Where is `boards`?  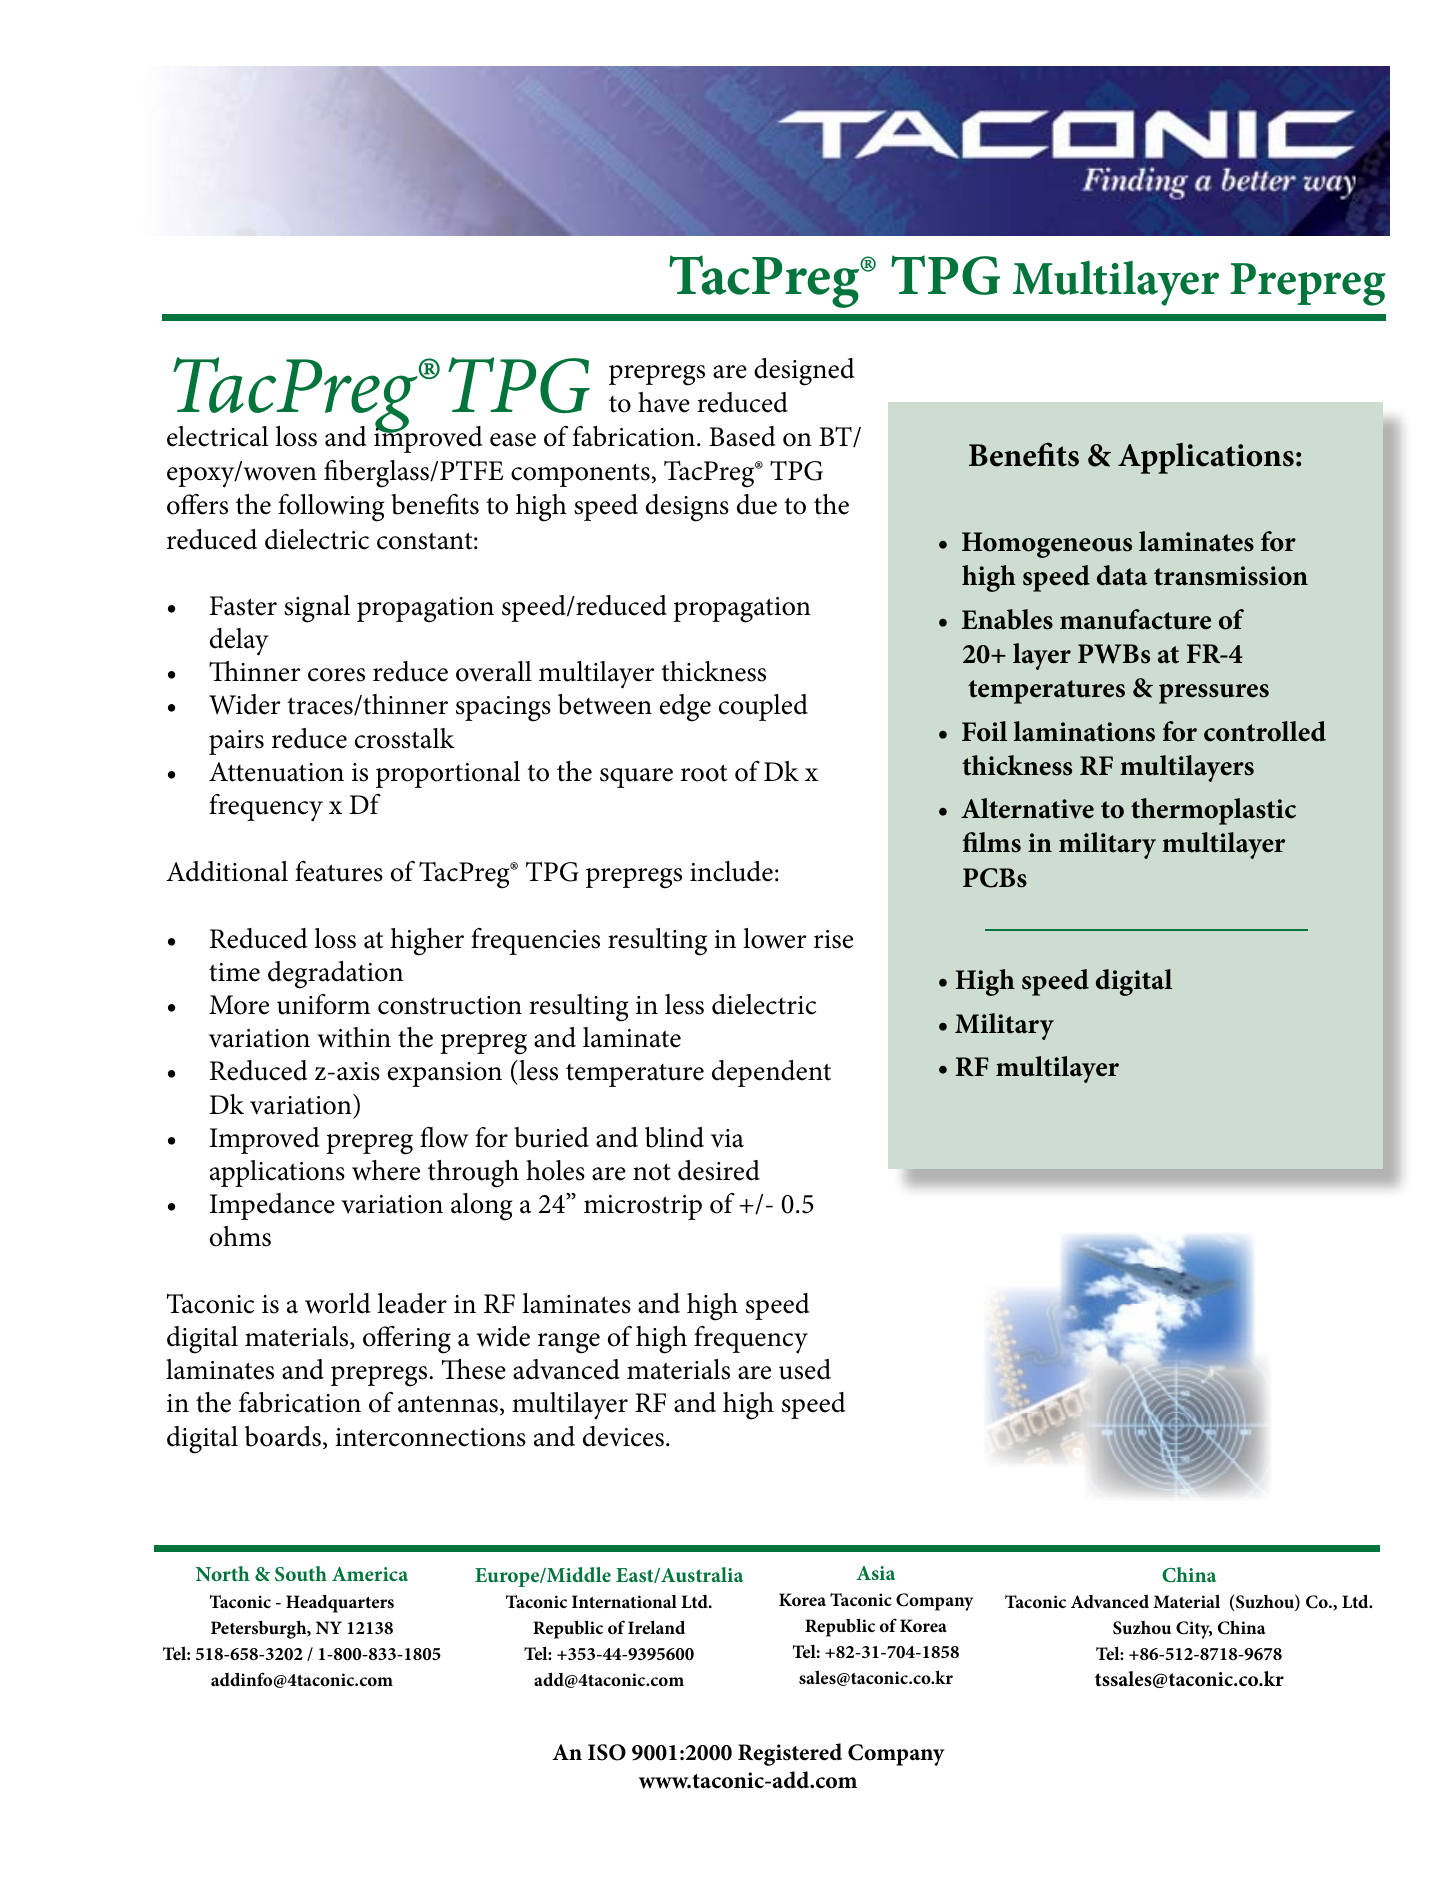 boards is located at coordinates (283, 1436).
